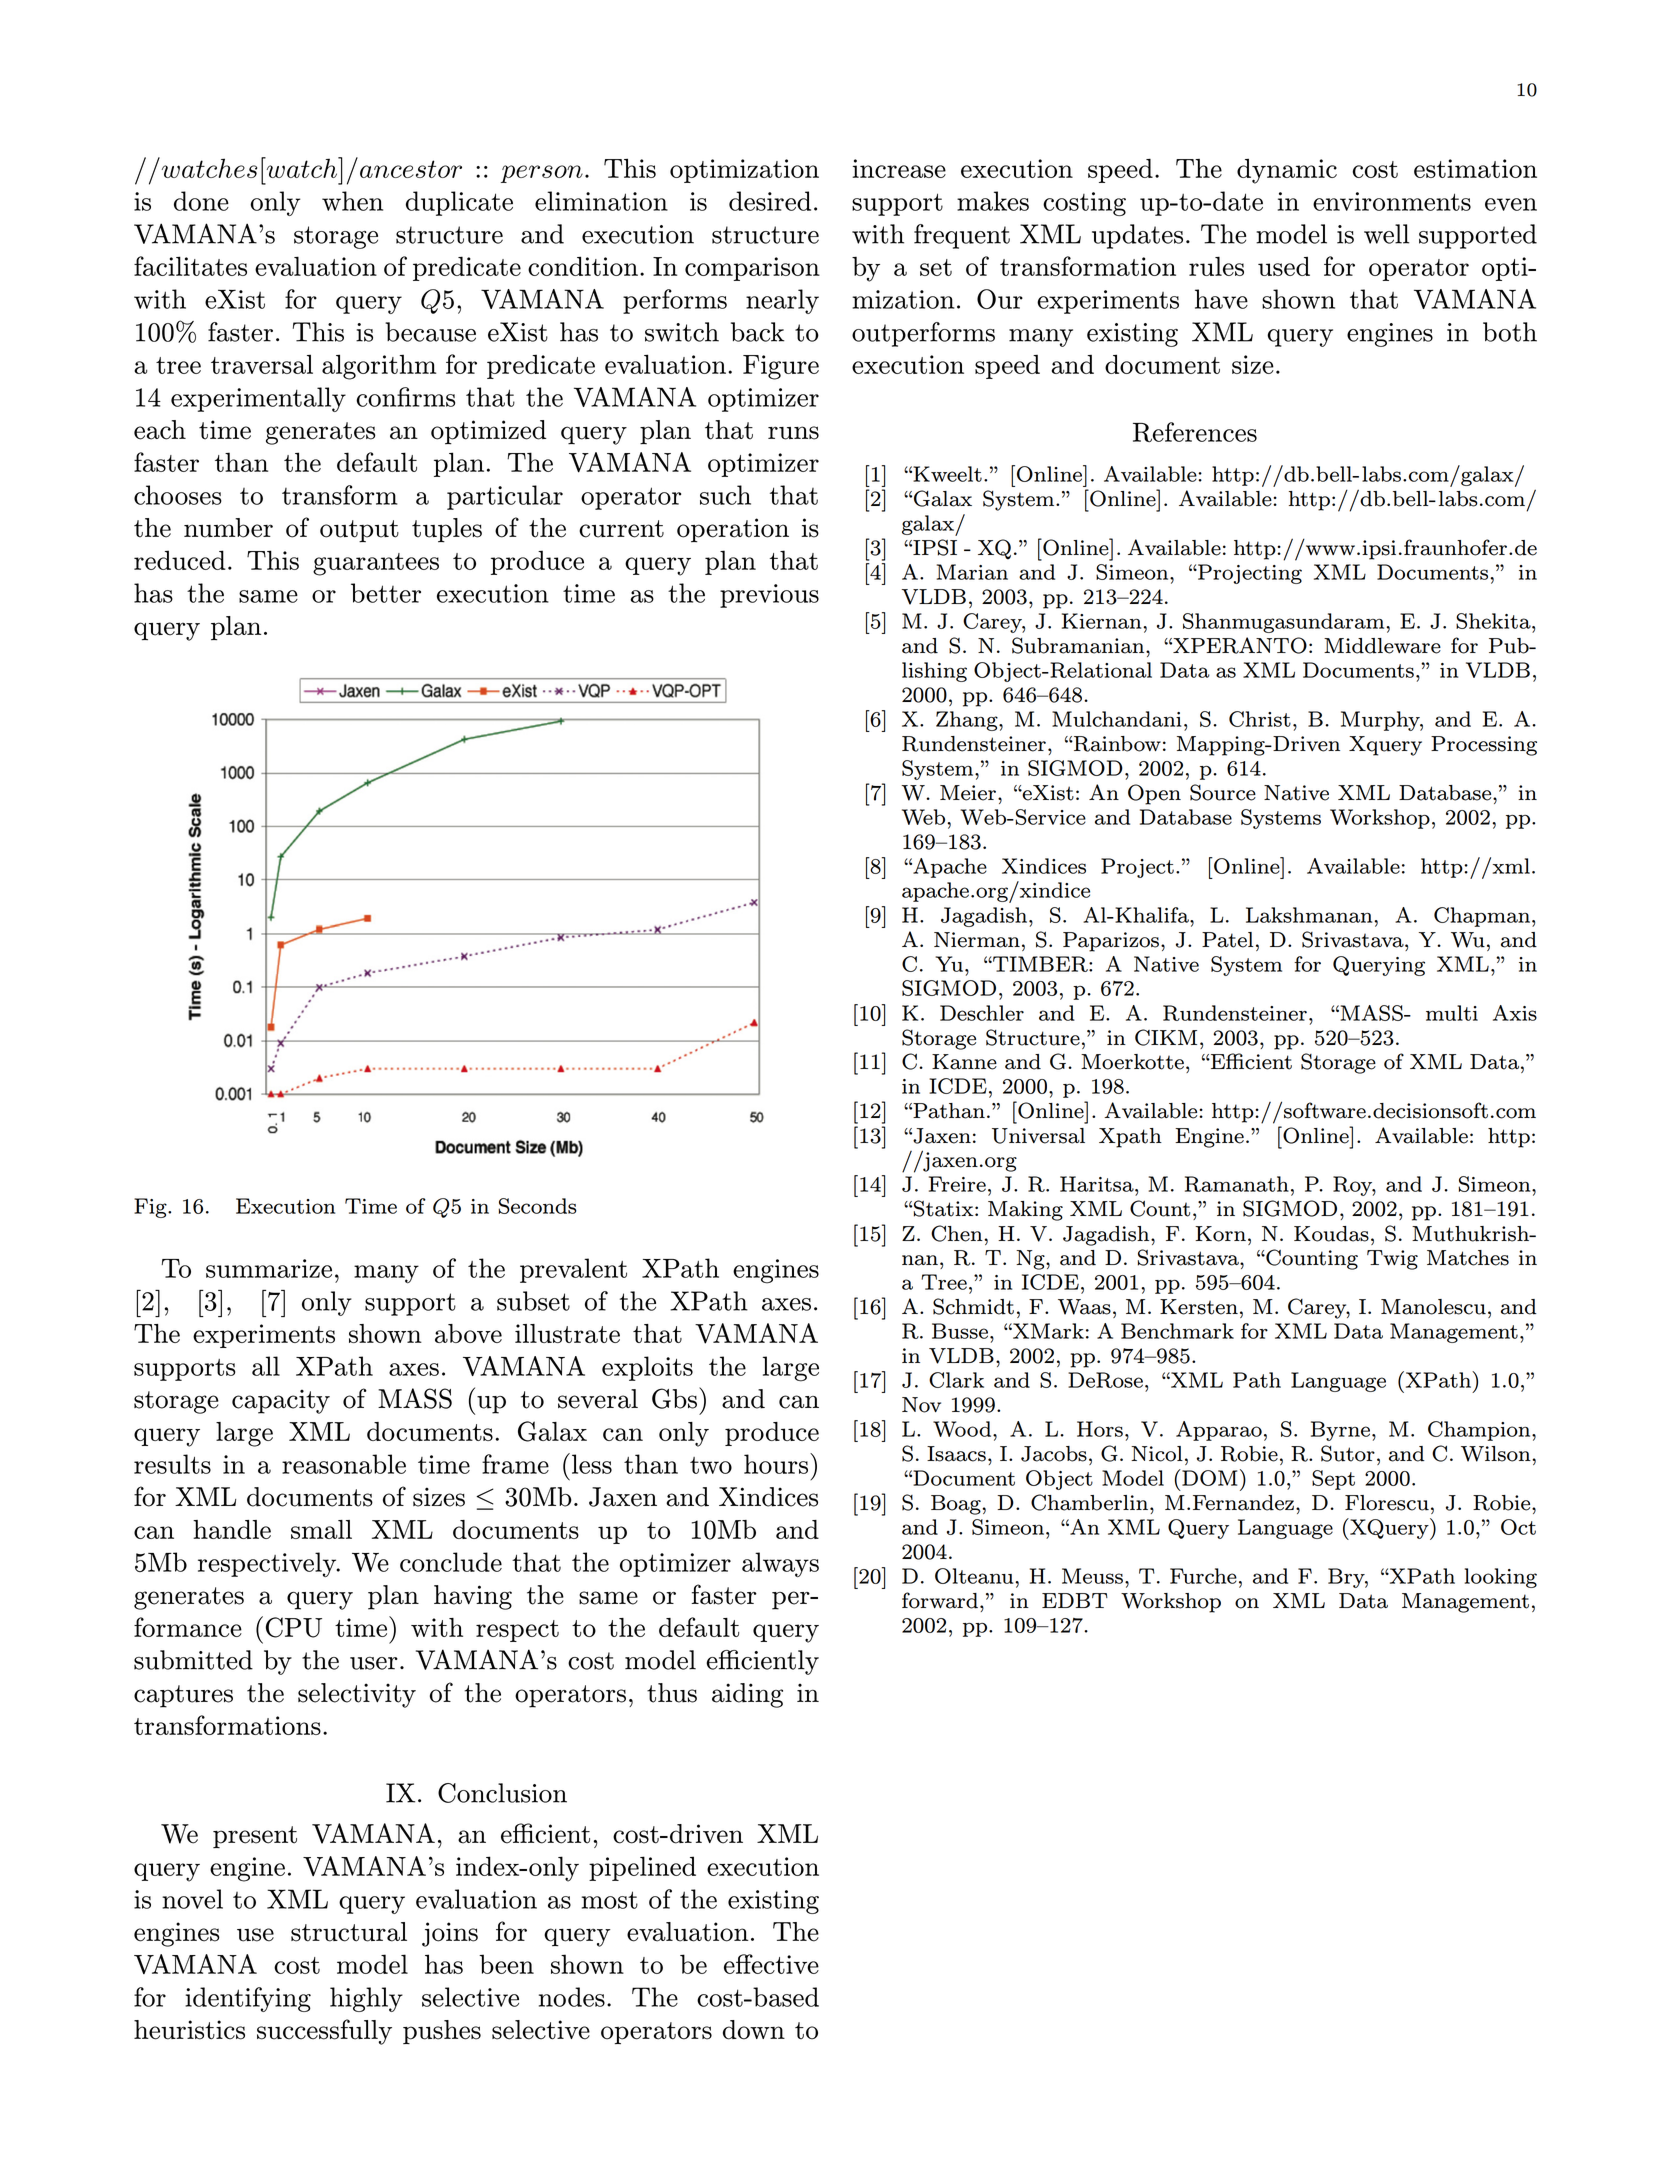 This screenshot has width=1671, height=2163. Describe the element at coordinates (968, 793) in the screenshot. I see `Meier` at that location.
